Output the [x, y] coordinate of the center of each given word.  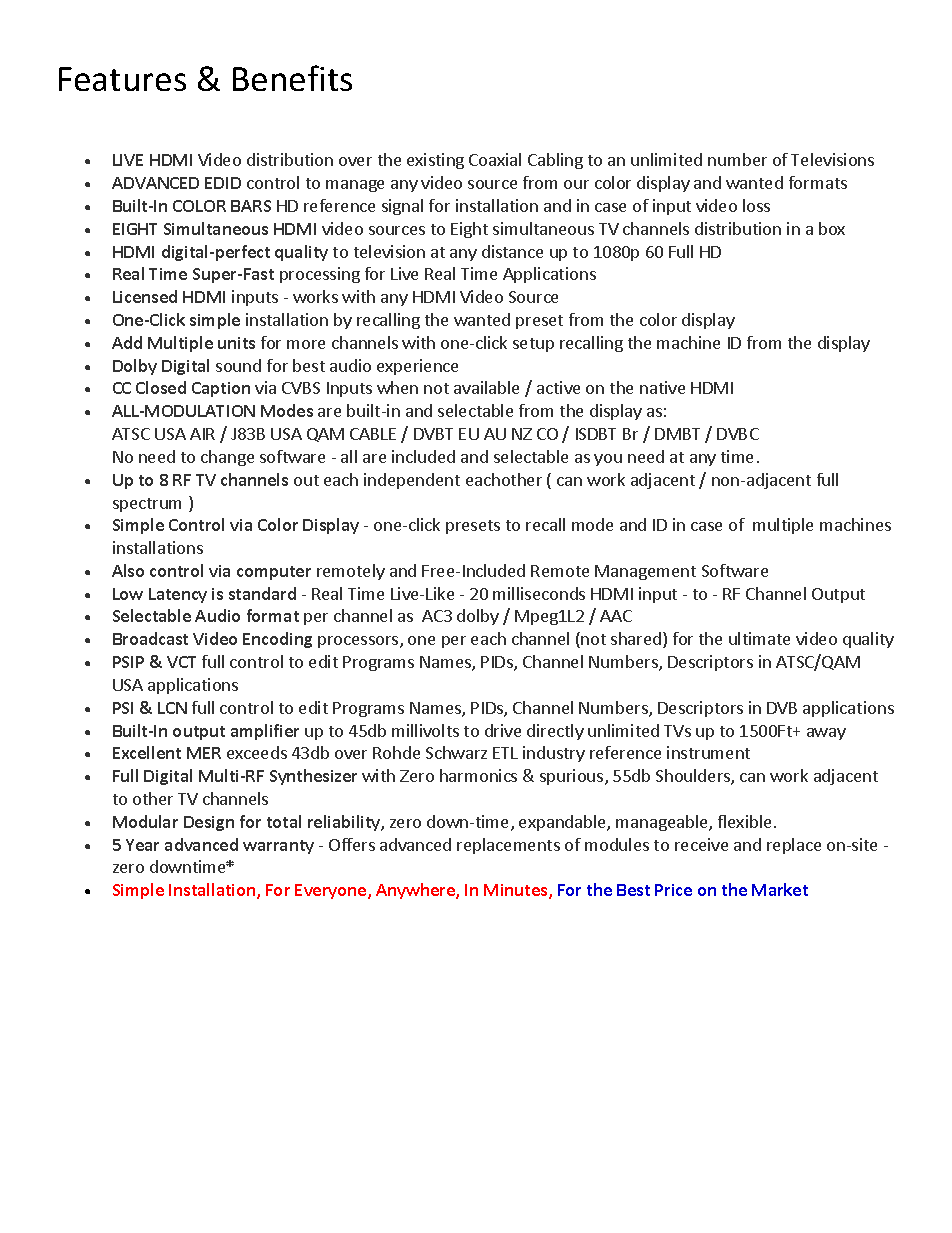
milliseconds [539, 593]
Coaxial [495, 159]
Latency [178, 595]
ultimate [759, 638]
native [662, 387]
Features [122, 79]
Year [142, 845]
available [486, 387]
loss [756, 205]
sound [238, 365]
